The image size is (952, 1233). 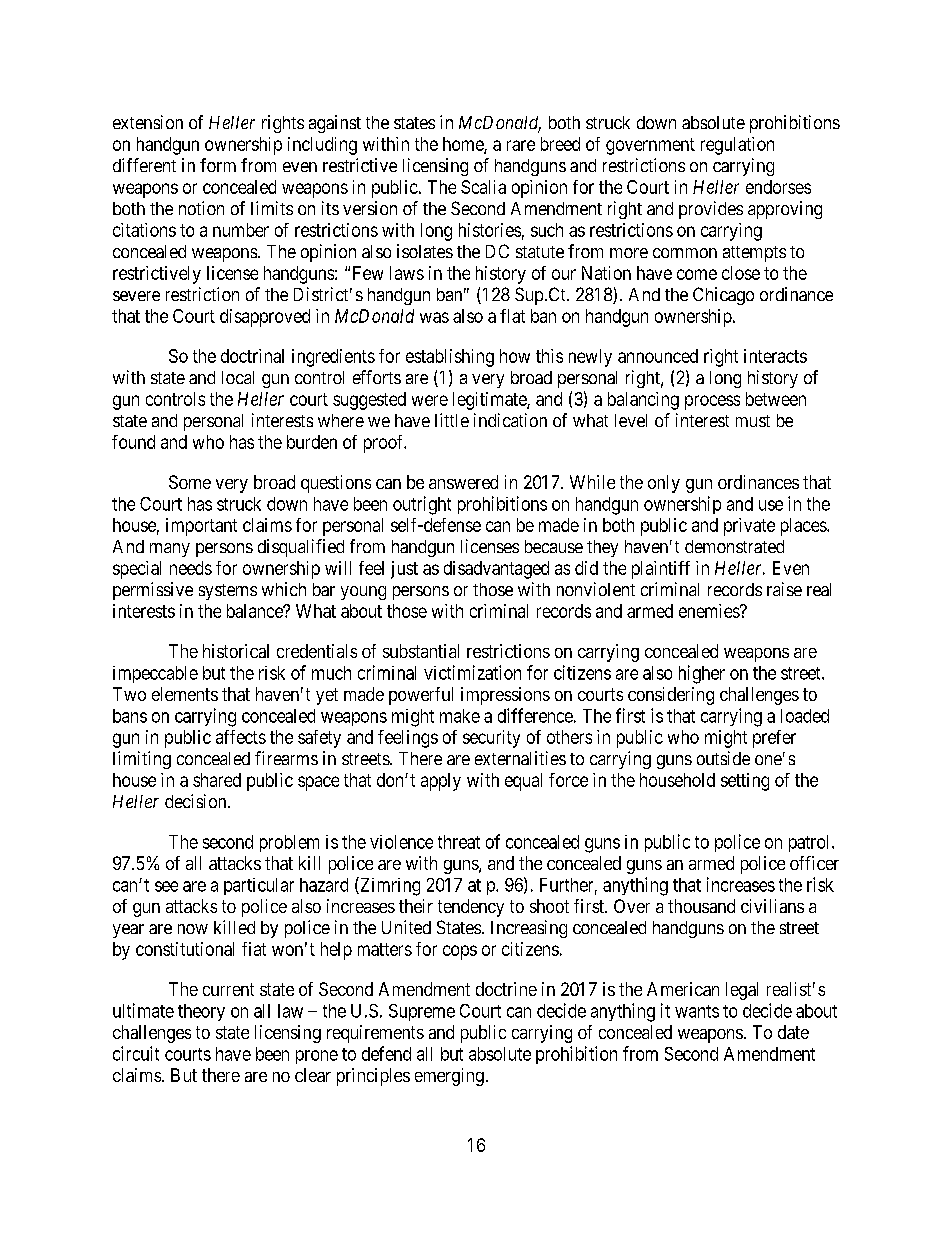 What do you see at coordinates (737, 146) in the screenshot?
I see `regulation` at bounding box center [737, 146].
